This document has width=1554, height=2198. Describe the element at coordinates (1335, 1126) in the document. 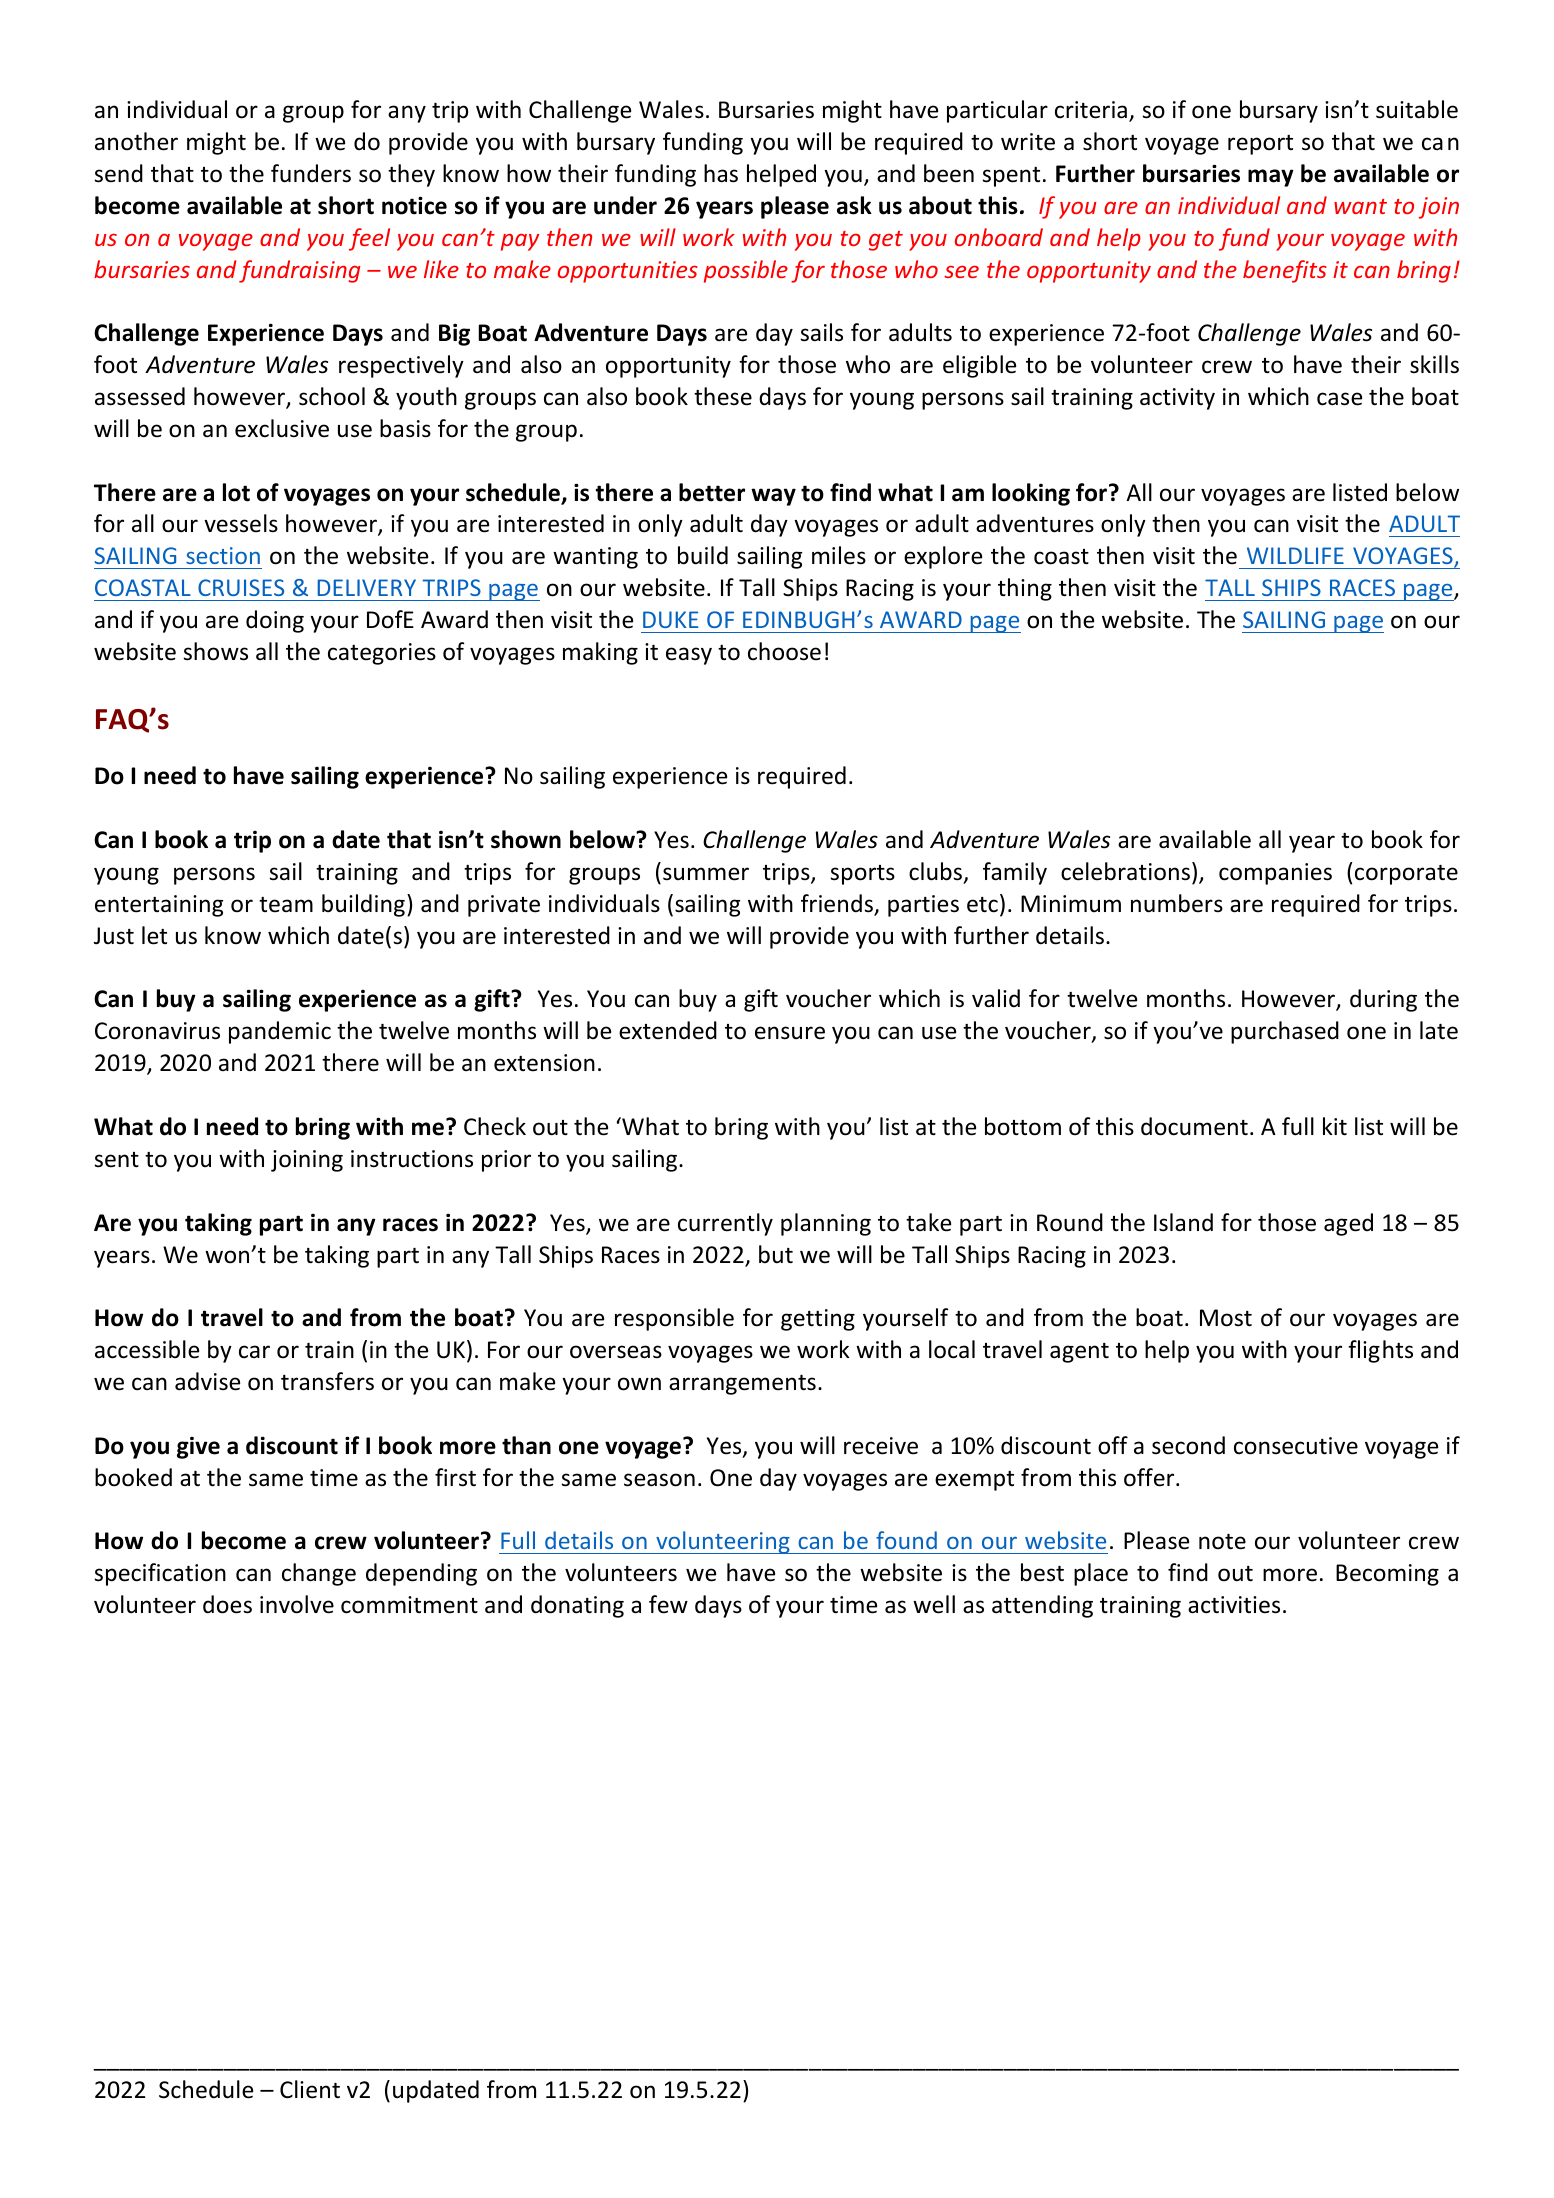

I see `kit` at that location.
